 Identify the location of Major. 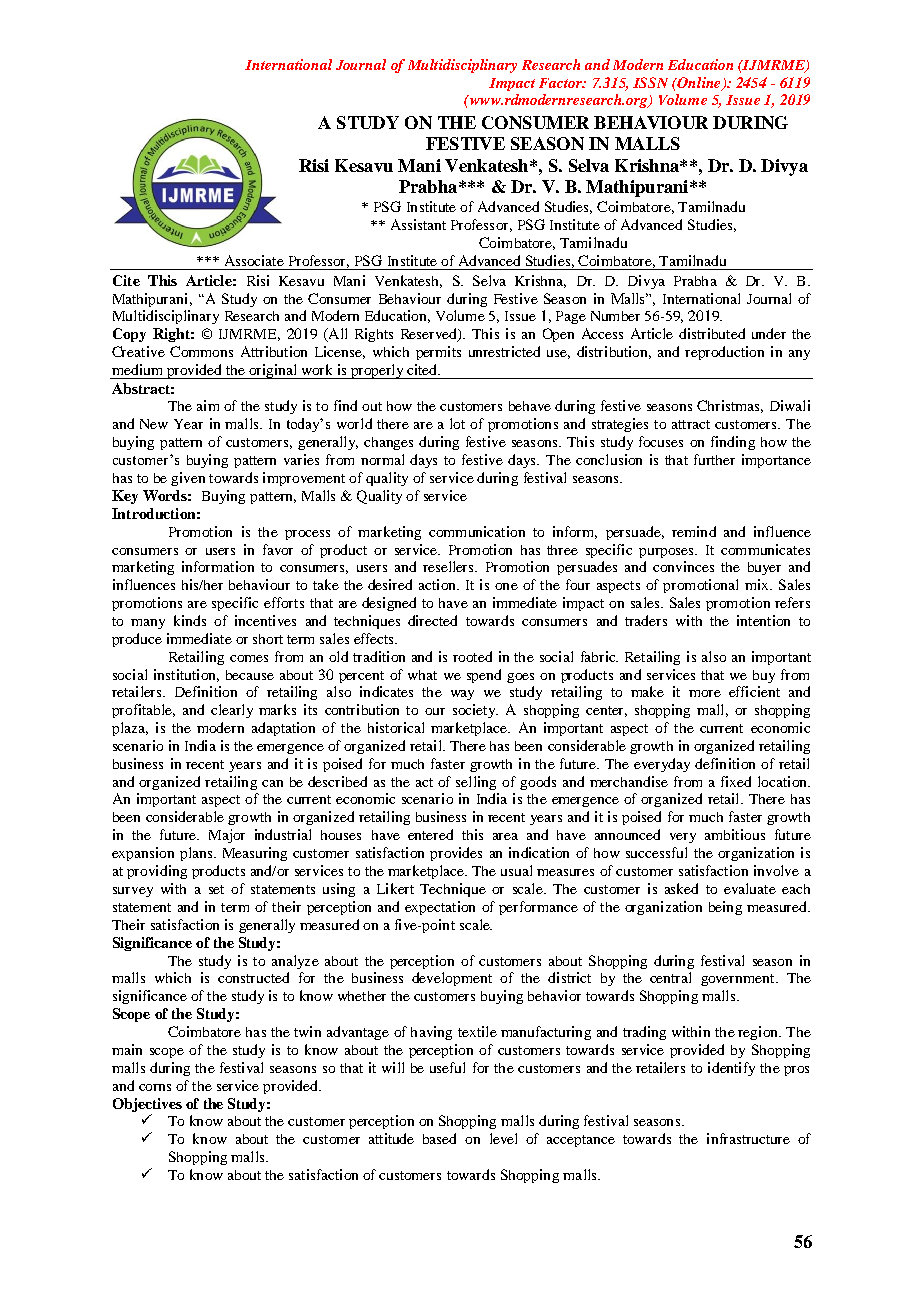
(227, 836).
